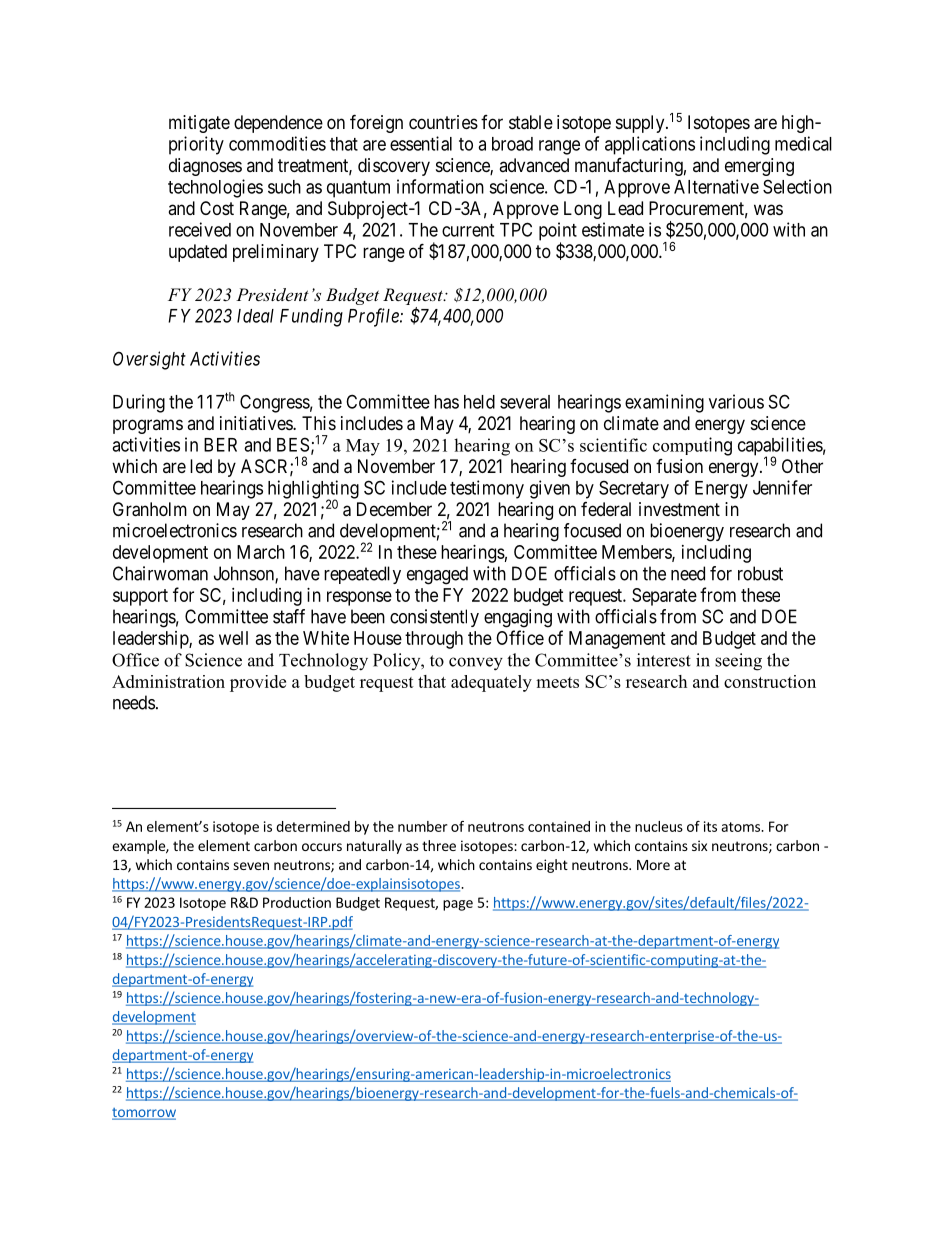 This screenshot has height=1233, width=952. Describe the element at coordinates (374, 317) in the screenshot. I see `Profile` at that location.
